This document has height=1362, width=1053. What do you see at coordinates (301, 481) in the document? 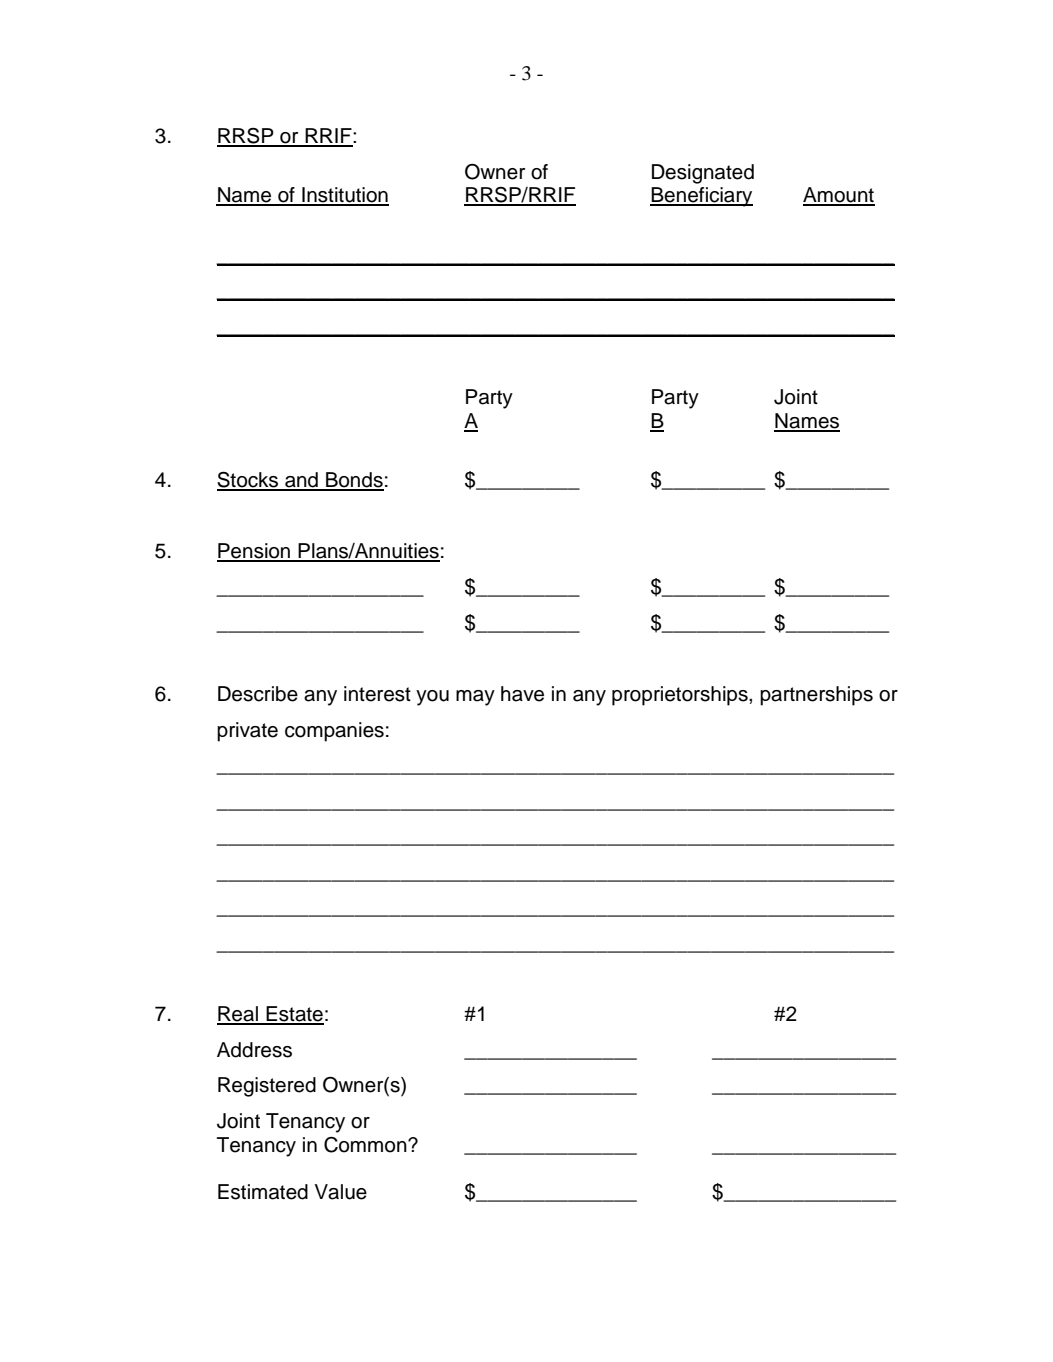
I see `and` at bounding box center [301, 481].
